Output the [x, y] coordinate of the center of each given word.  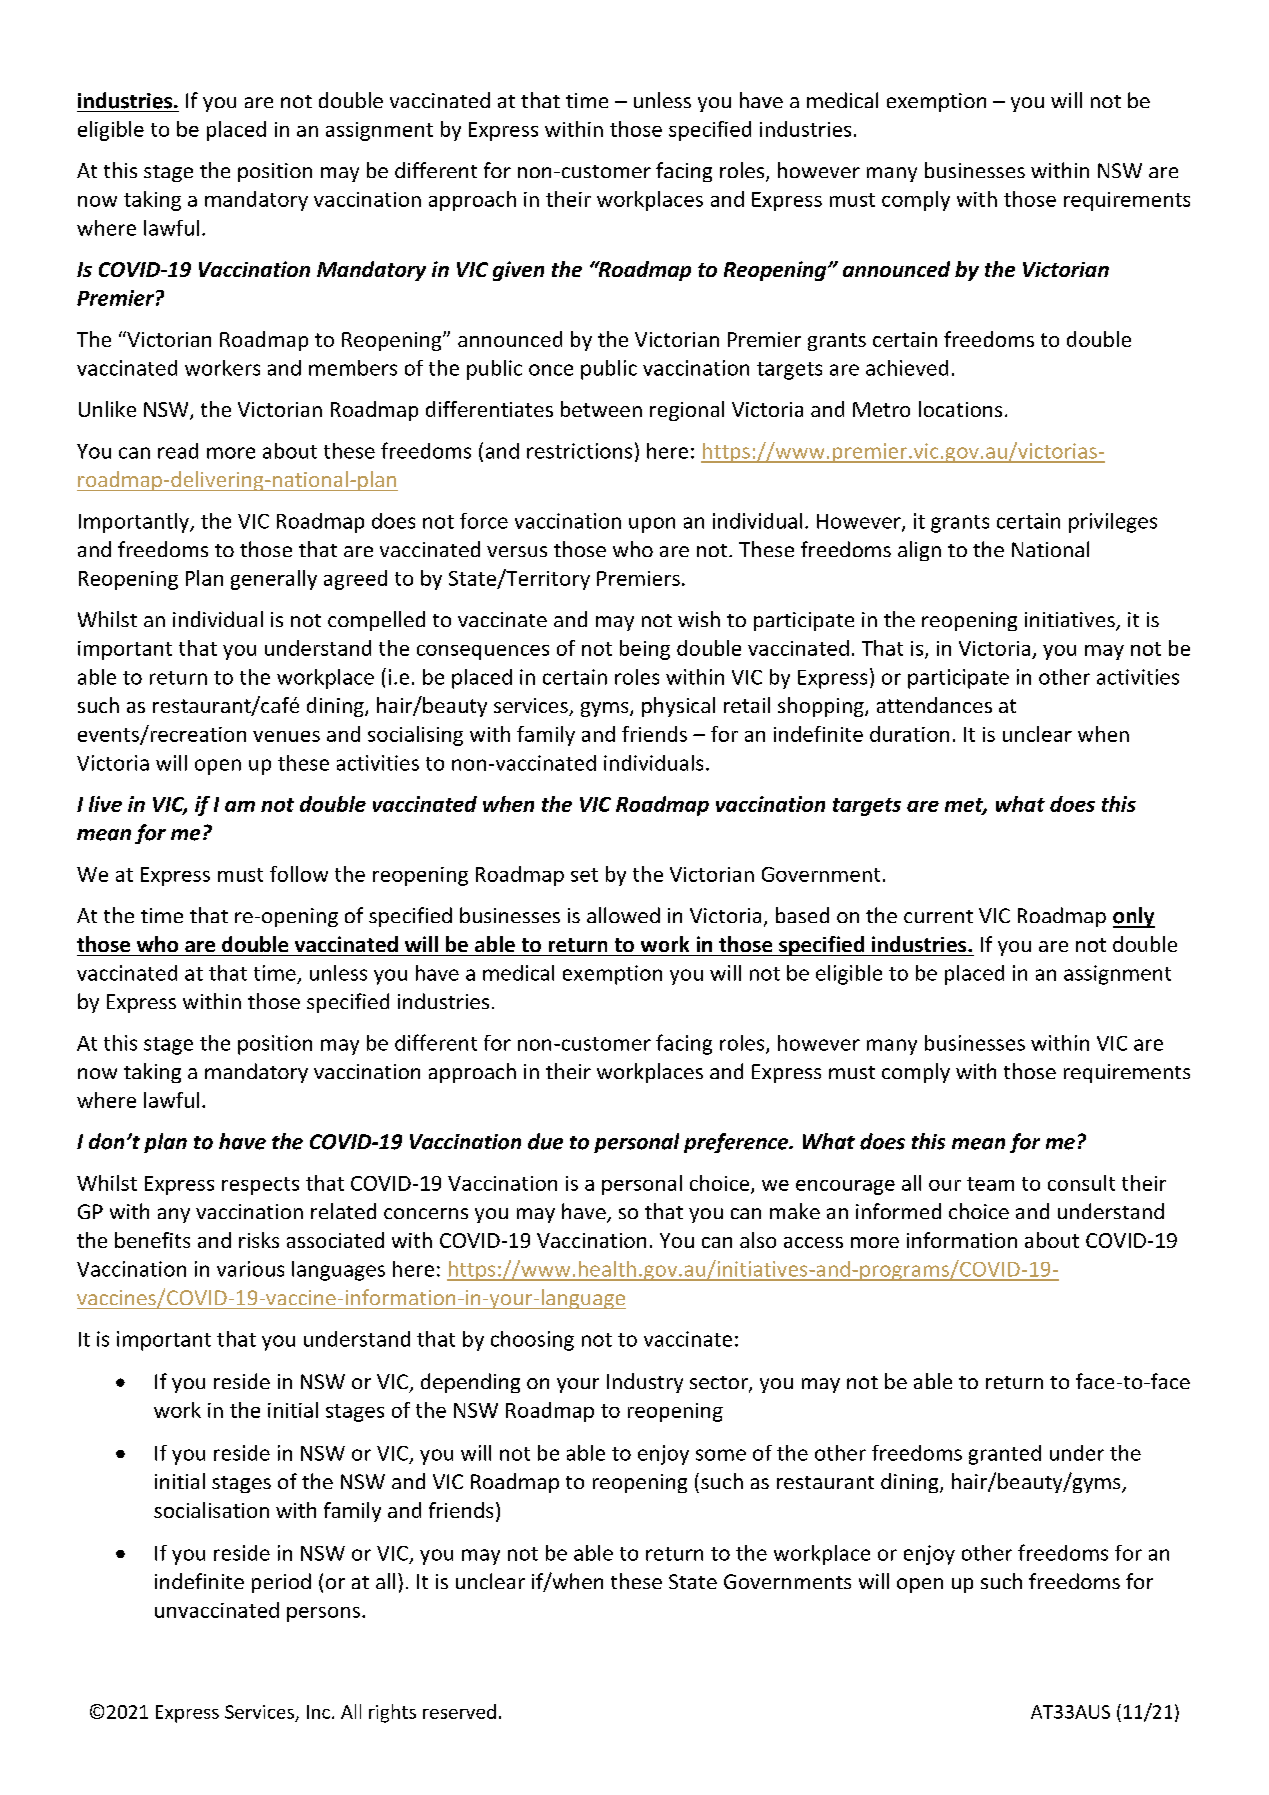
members [353, 368]
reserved [459, 1711]
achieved [907, 368]
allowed [623, 915]
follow [299, 874]
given [518, 271]
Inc [318, 1712]
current [938, 916]
